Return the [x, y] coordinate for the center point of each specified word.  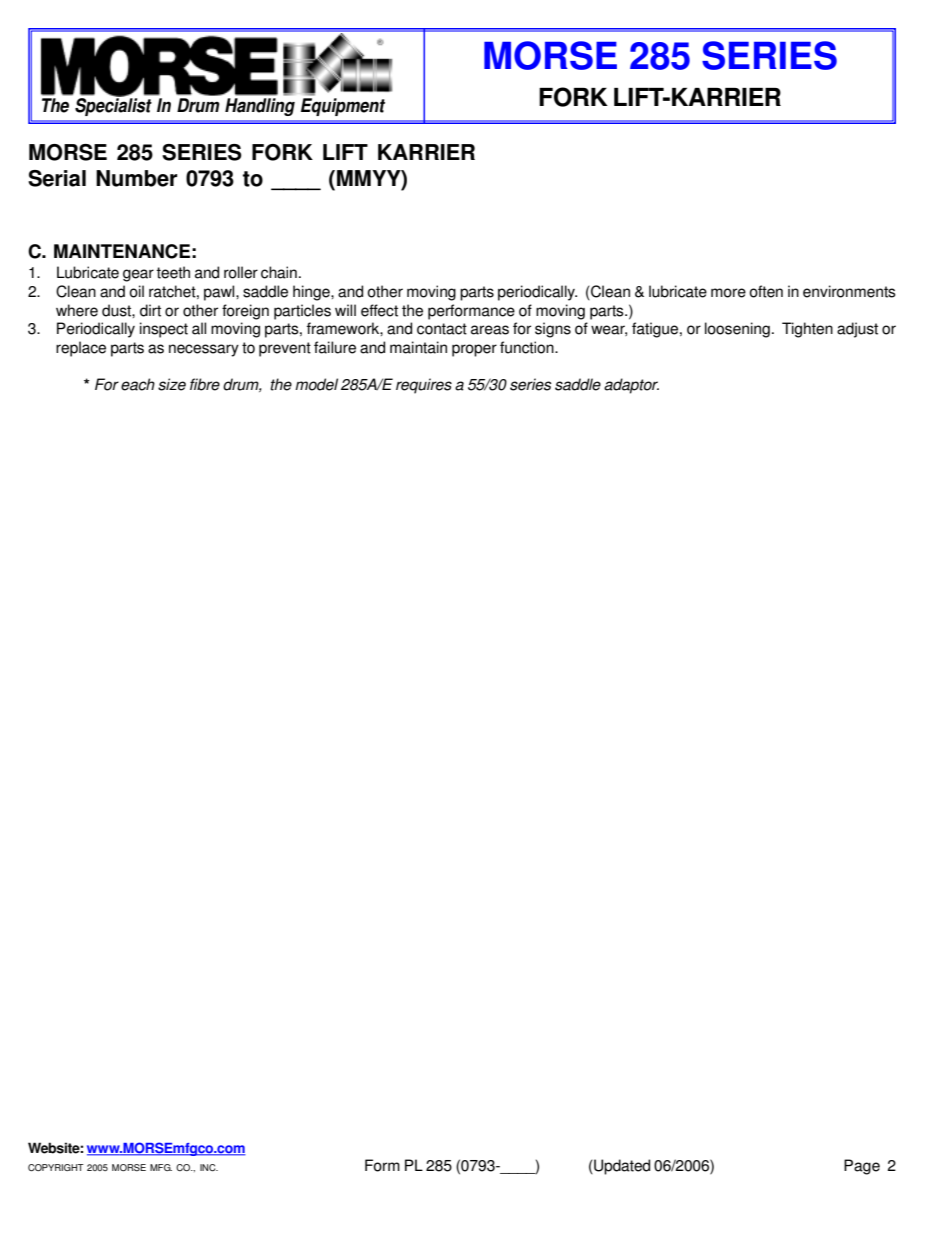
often [766, 291]
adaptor [631, 386]
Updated [621, 1167]
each [138, 384]
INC [209, 1167]
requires [424, 386]
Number [136, 178]
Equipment [343, 105]
